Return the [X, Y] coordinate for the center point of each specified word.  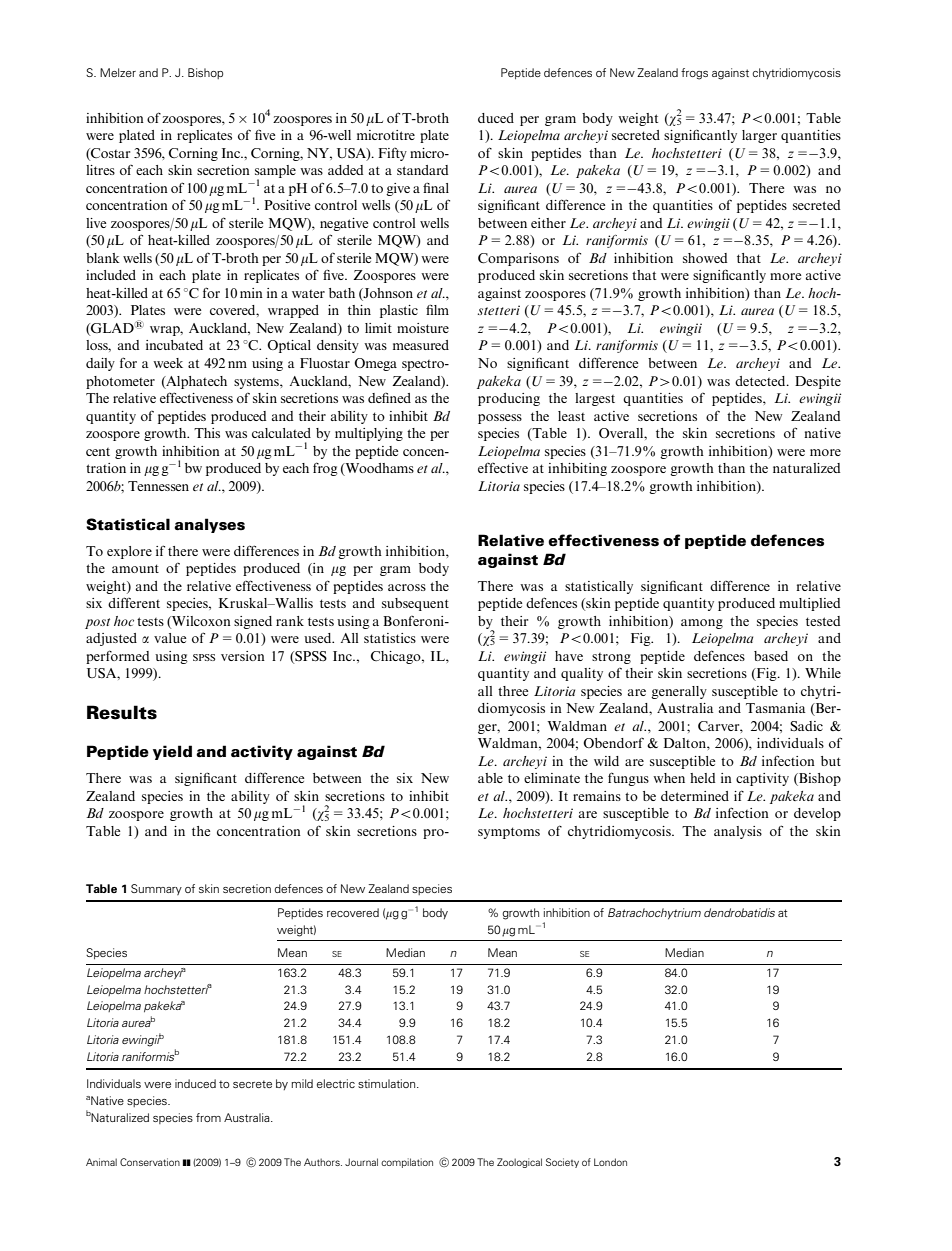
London [610, 1162]
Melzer [118, 72]
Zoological [519, 1163]
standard [423, 170]
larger [759, 136]
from [208, 1117]
